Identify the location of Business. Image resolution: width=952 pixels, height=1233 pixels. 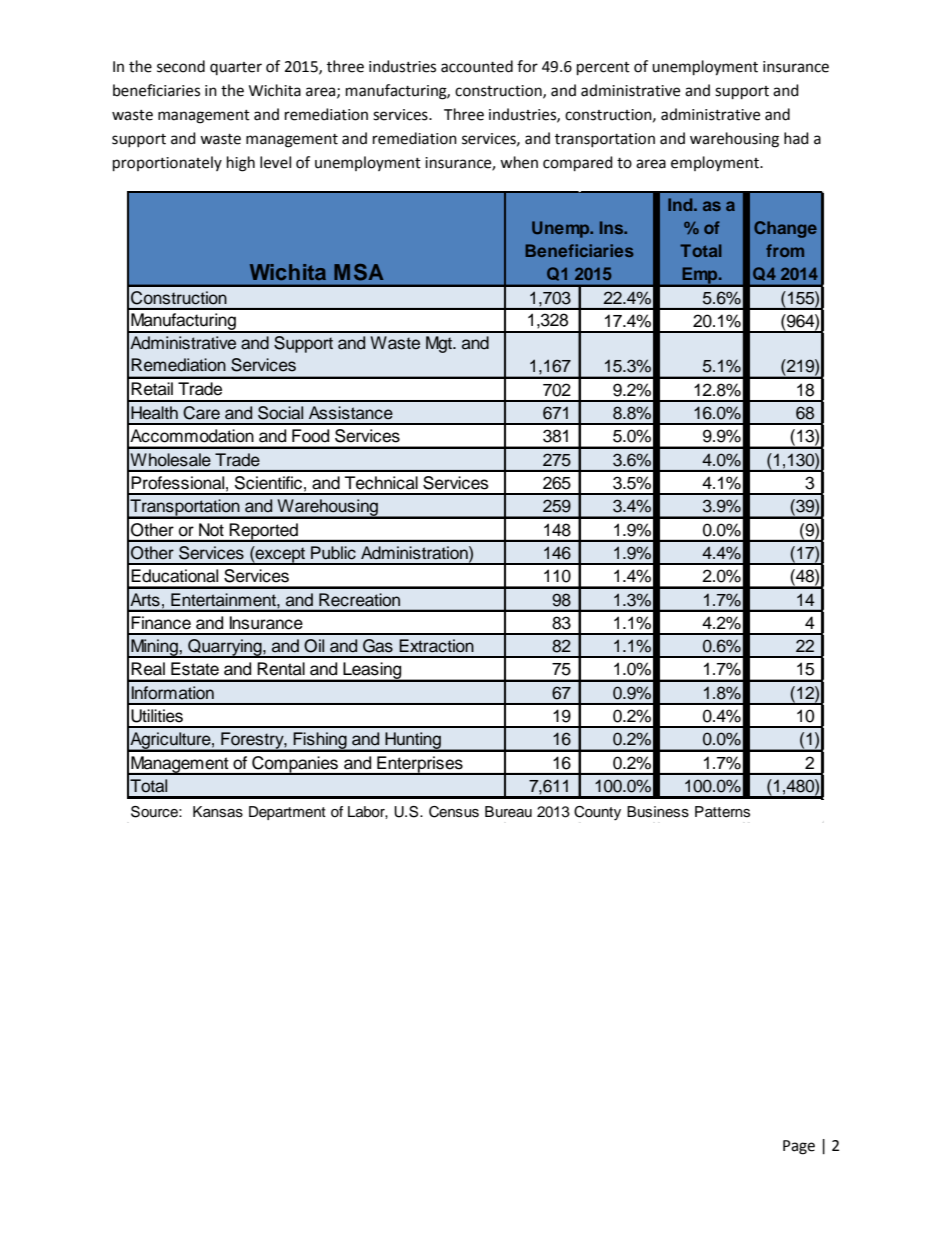
(658, 812).
